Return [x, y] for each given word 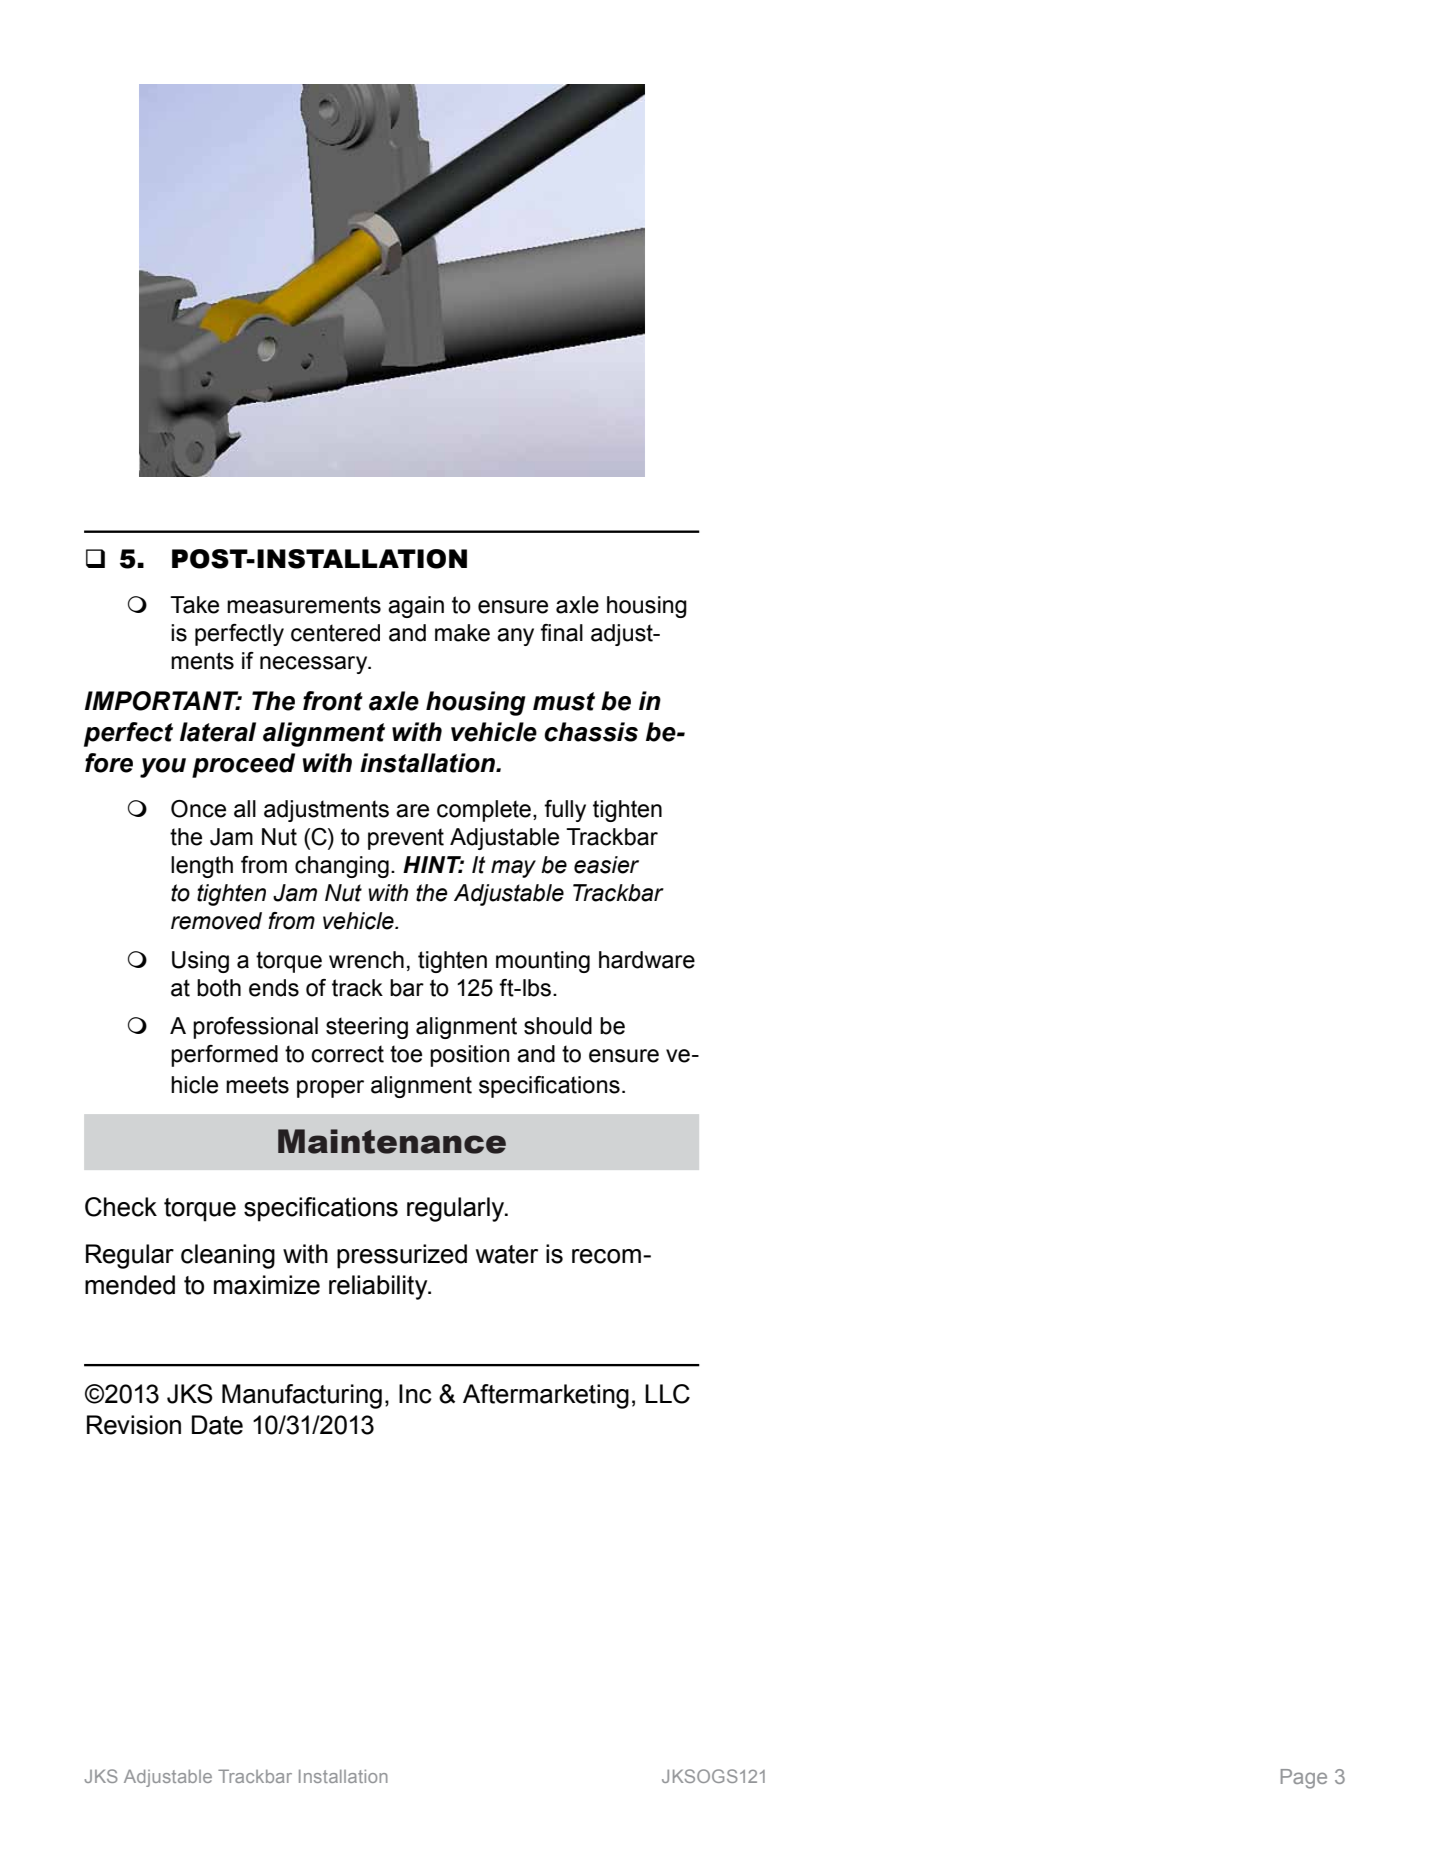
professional [255, 1028]
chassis [591, 732]
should [558, 1026]
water [507, 1254]
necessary [315, 665]
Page [1304, 1779]
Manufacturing [302, 1396]
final [561, 633]
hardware [647, 960]
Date [217, 1425]
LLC [667, 1394]
